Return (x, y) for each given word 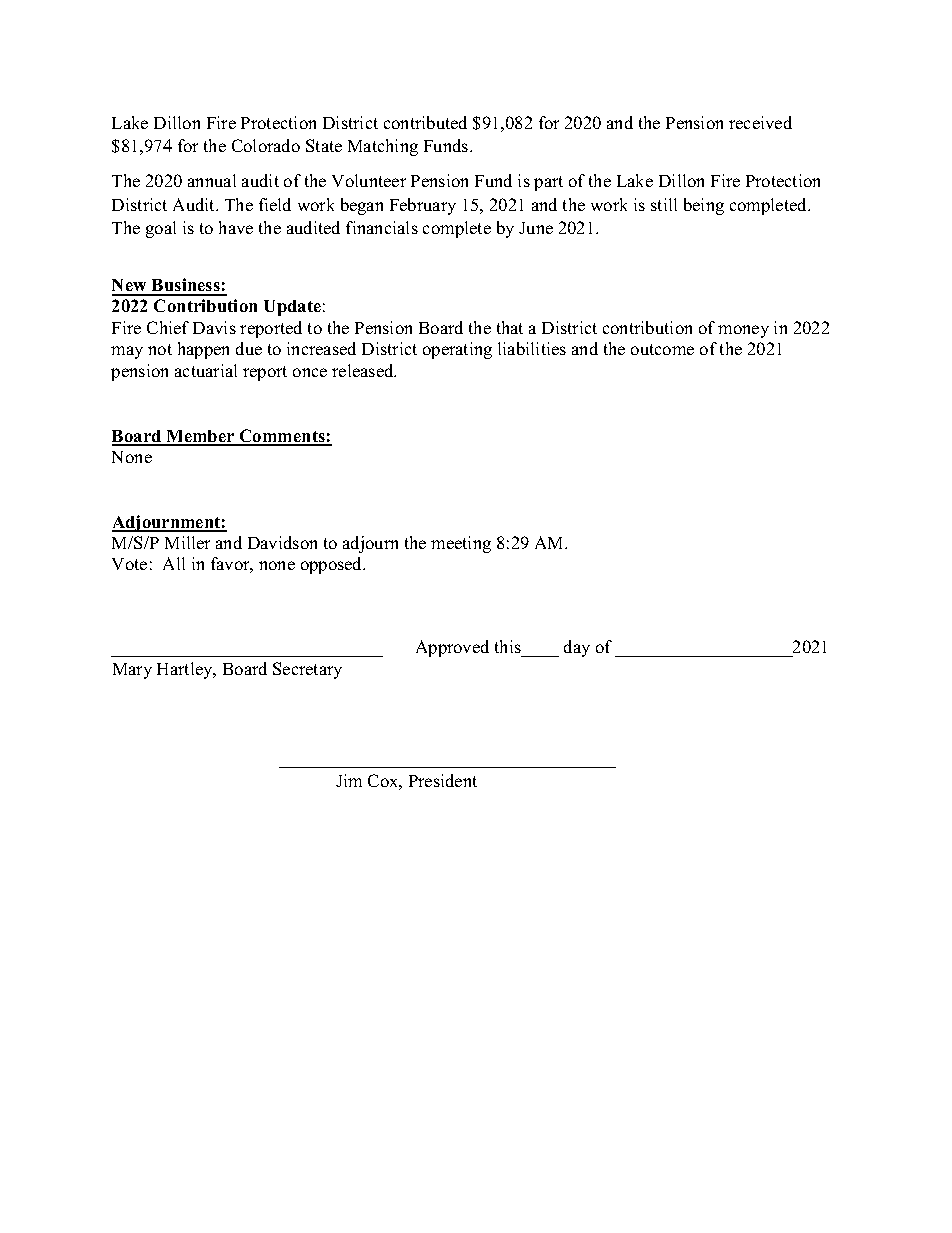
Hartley (186, 670)
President (443, 780)
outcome (662, 349)
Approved (452, 648)
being (704, 206)
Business (186, 286)
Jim (349, 780)
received (760, 122)
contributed (425, 122)
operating (457, 350)
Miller (187, 542)
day (577, 648)
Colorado (266, 145)
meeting (461, 544)
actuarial (206, 370)
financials (382, 227)
